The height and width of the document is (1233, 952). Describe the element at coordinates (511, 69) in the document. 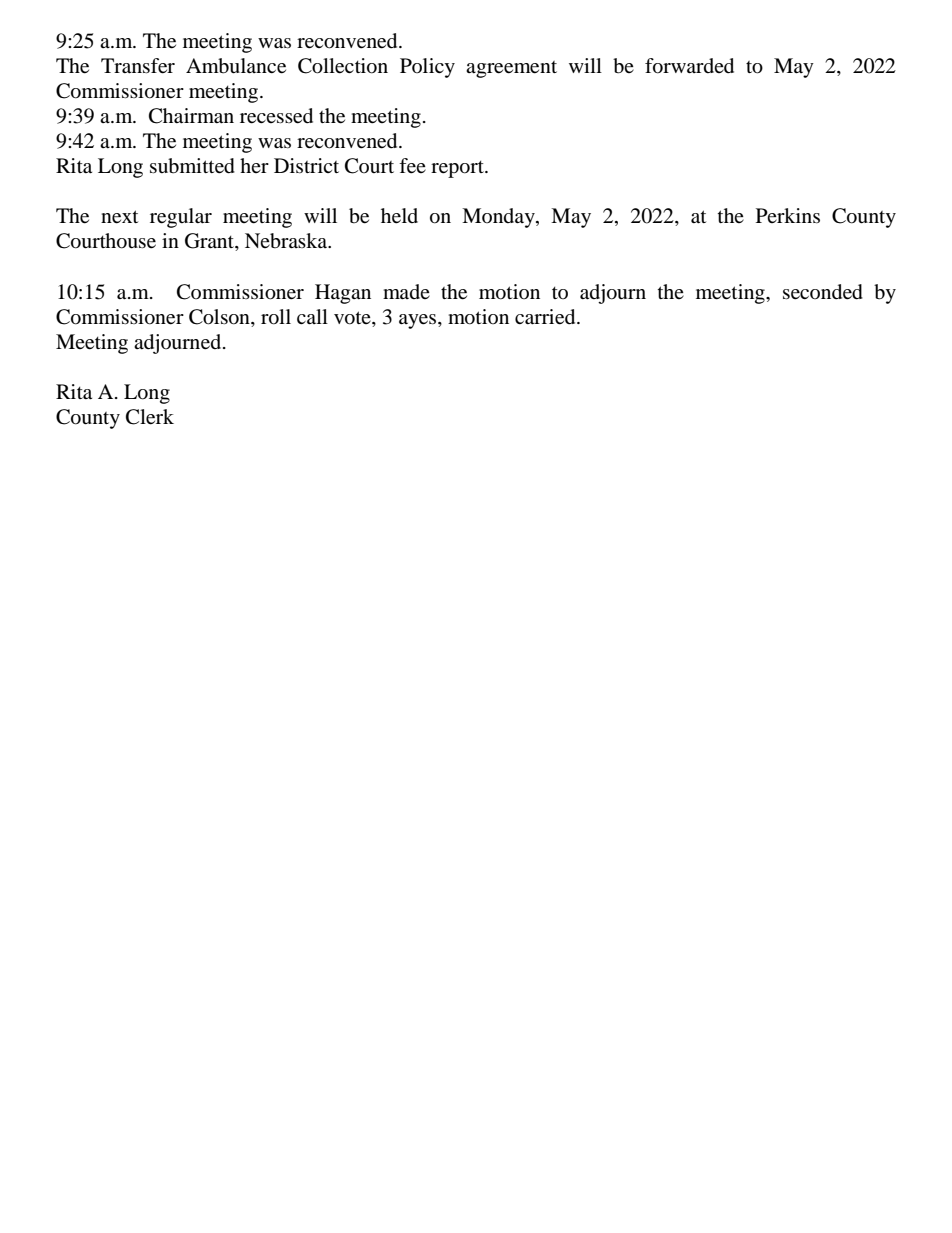

I see `agreement` at that location.
